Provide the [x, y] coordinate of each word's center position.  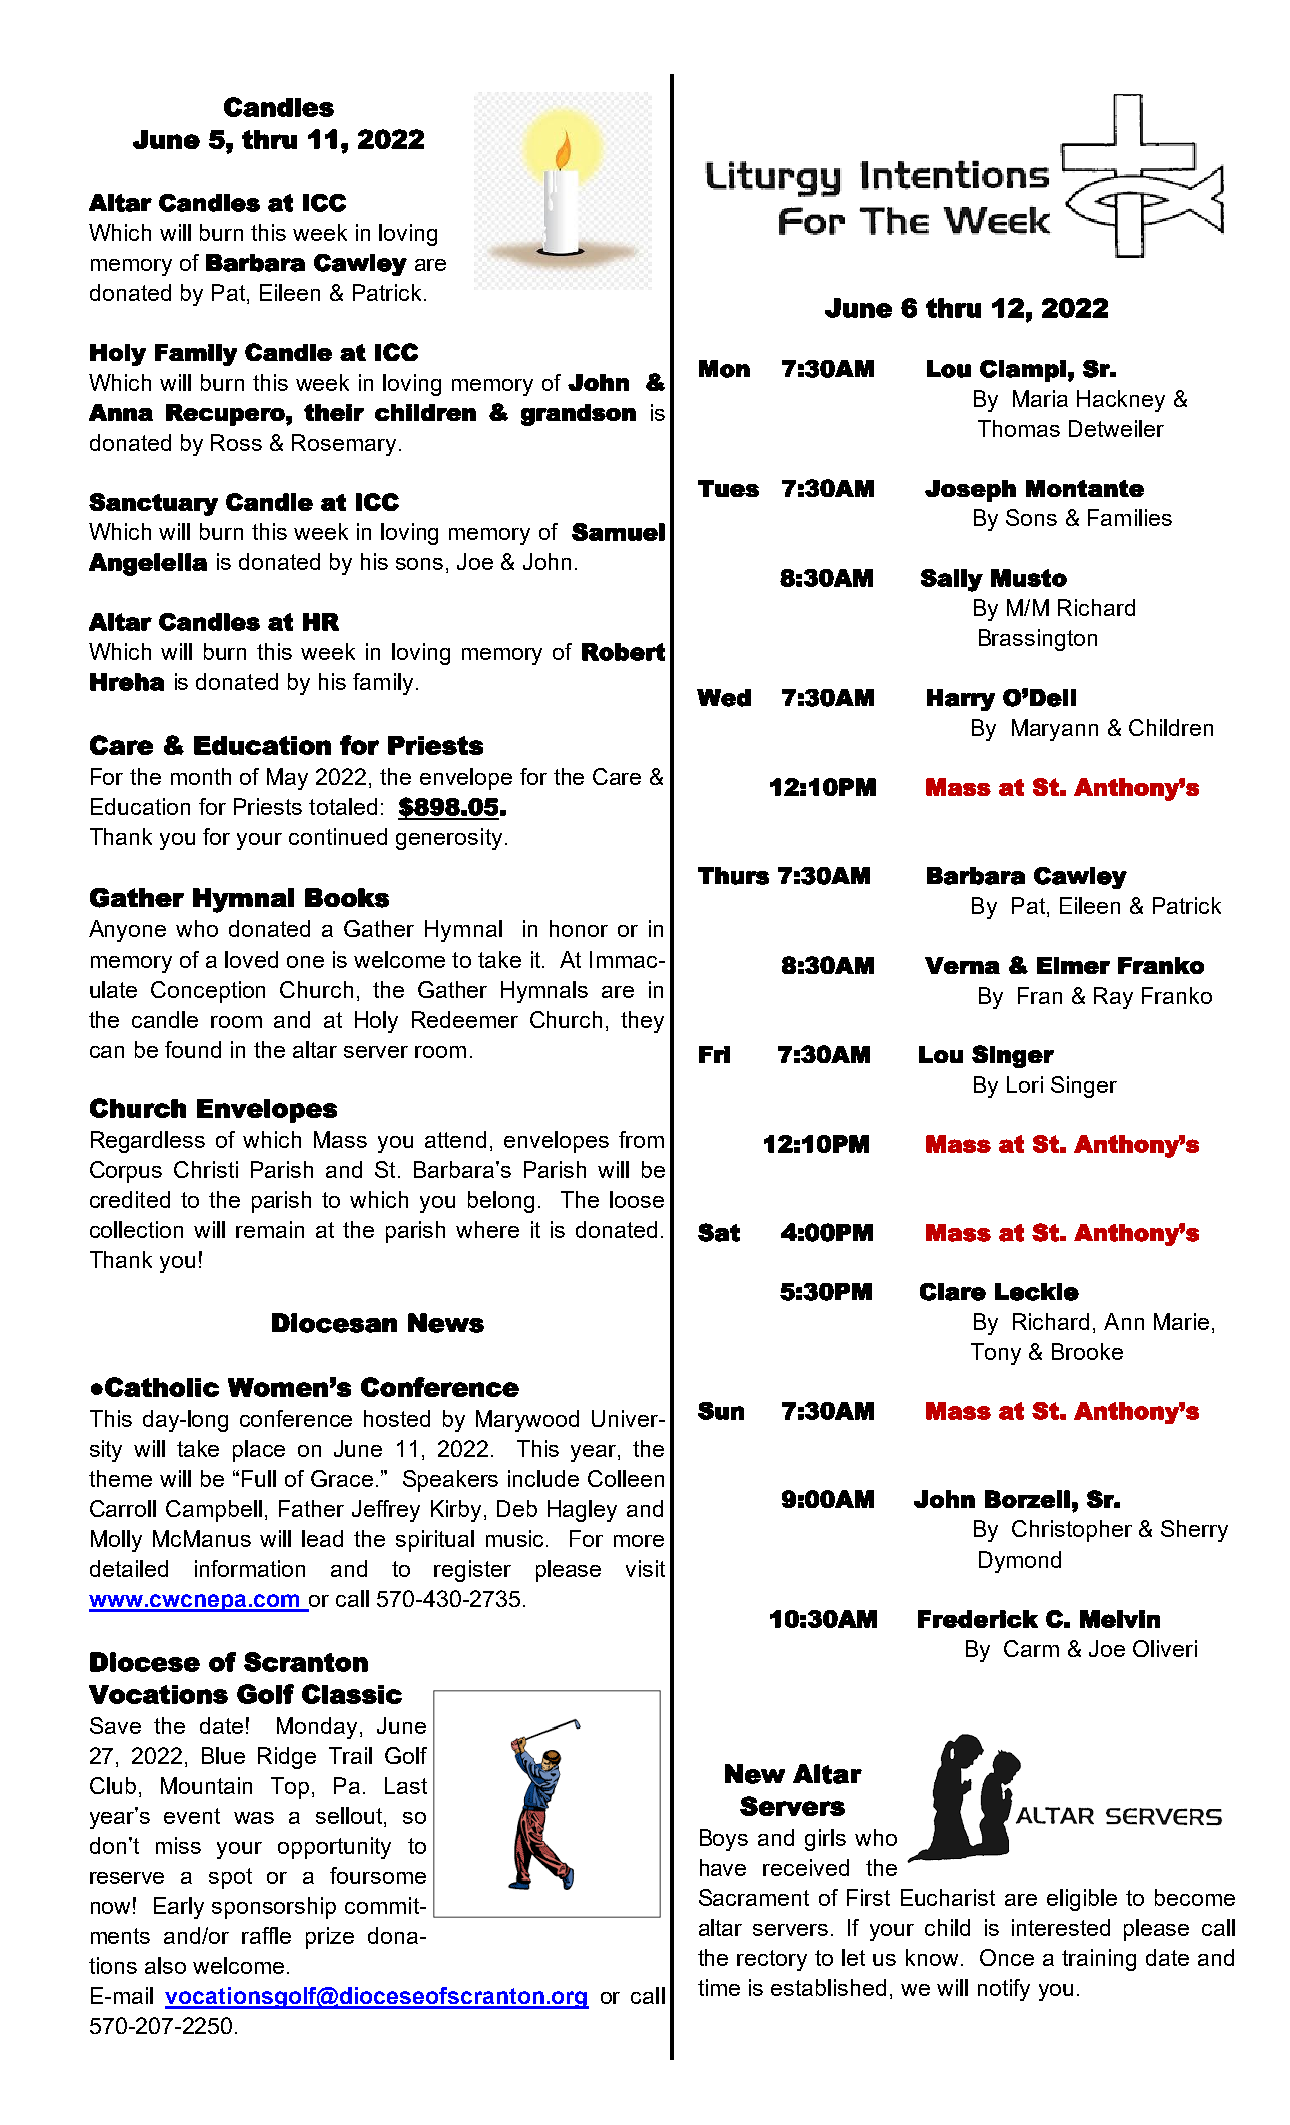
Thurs [733, 876]
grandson [578, 415]
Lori [1025, 1084]
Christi [206, 1169]
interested [1061, 1927]
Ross [236, 442]
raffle [266, 1935]
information [250, 1568]
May [287, 779]
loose [637, 1199]
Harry [961, 700]
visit [645, 1568]
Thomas [1019, 428]
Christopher [1072, 1531]
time [719, 1987]
